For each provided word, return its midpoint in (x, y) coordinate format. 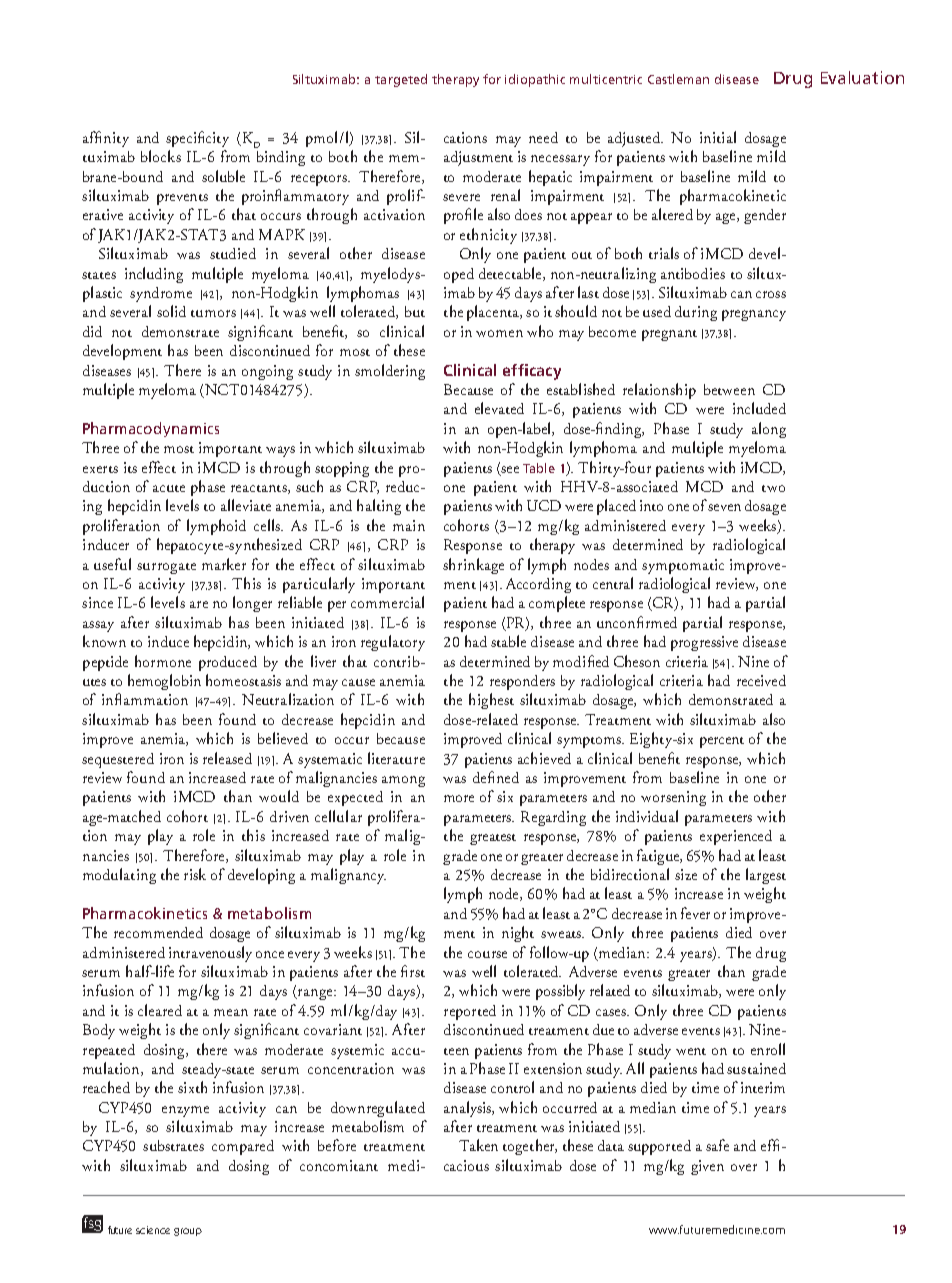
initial (718, 137)
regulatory (393, 643)
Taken (478, 1145)
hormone (163, 661)
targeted (401, 80)
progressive (704, 643)
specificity (197, 139)
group (188, 1232)
